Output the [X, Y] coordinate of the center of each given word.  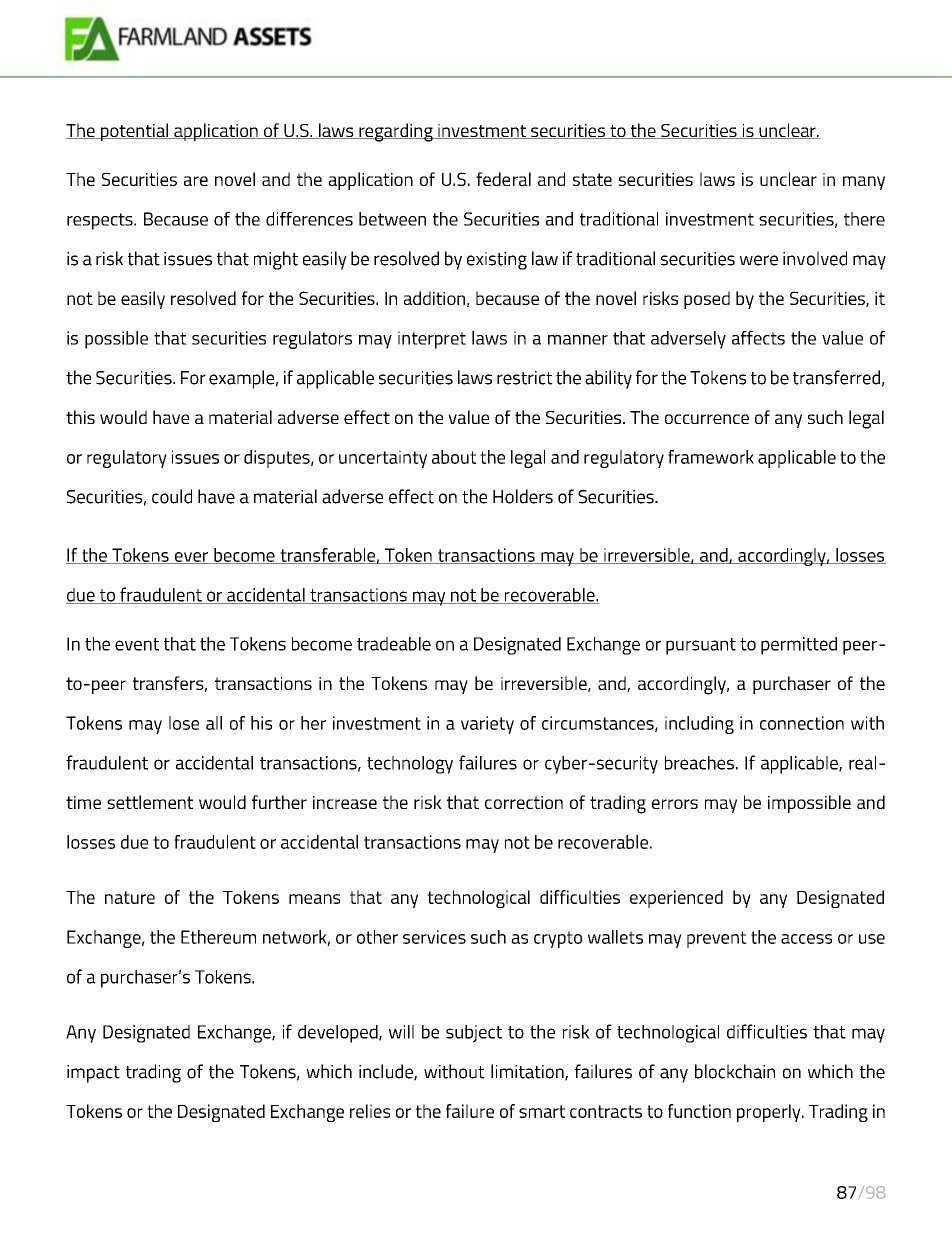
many [864, 183]
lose [184, 723]
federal [503, 179]
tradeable [394, 644]
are [196, 181]
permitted [799, 646]
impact [93, 1074]
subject [474, 1034]
